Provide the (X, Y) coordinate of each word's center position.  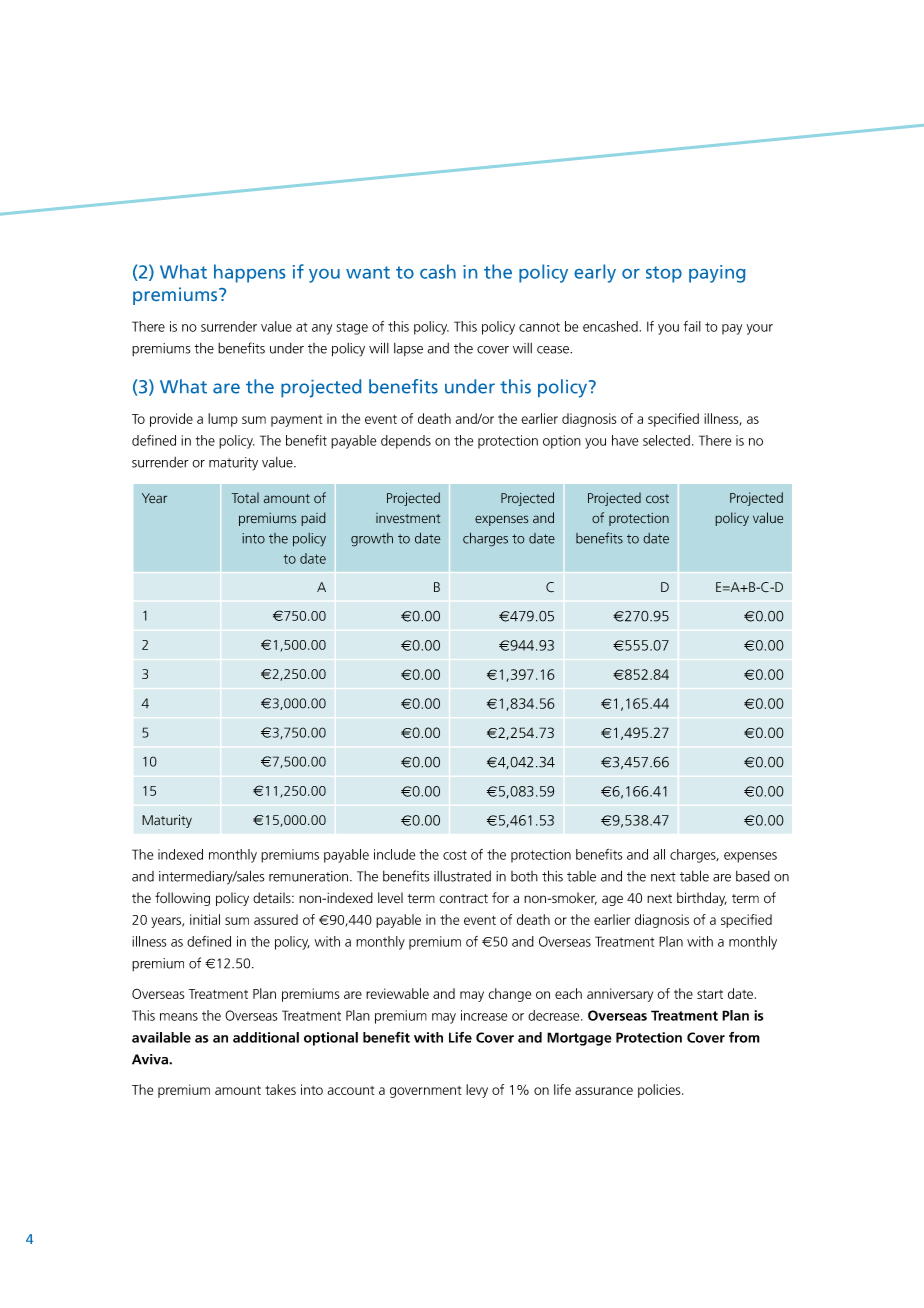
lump (223, 420)
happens (249, 273)
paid (313, 519)
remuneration (308, 876)
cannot (539, 327)
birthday (702, 899)
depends (406, 442)
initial (205, 919)
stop (664, 274)
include (394, 854)
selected (666, 440)
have (625, 440)
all (659, 854)
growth (372, 540)
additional (266, 1037)
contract (463, 899)
